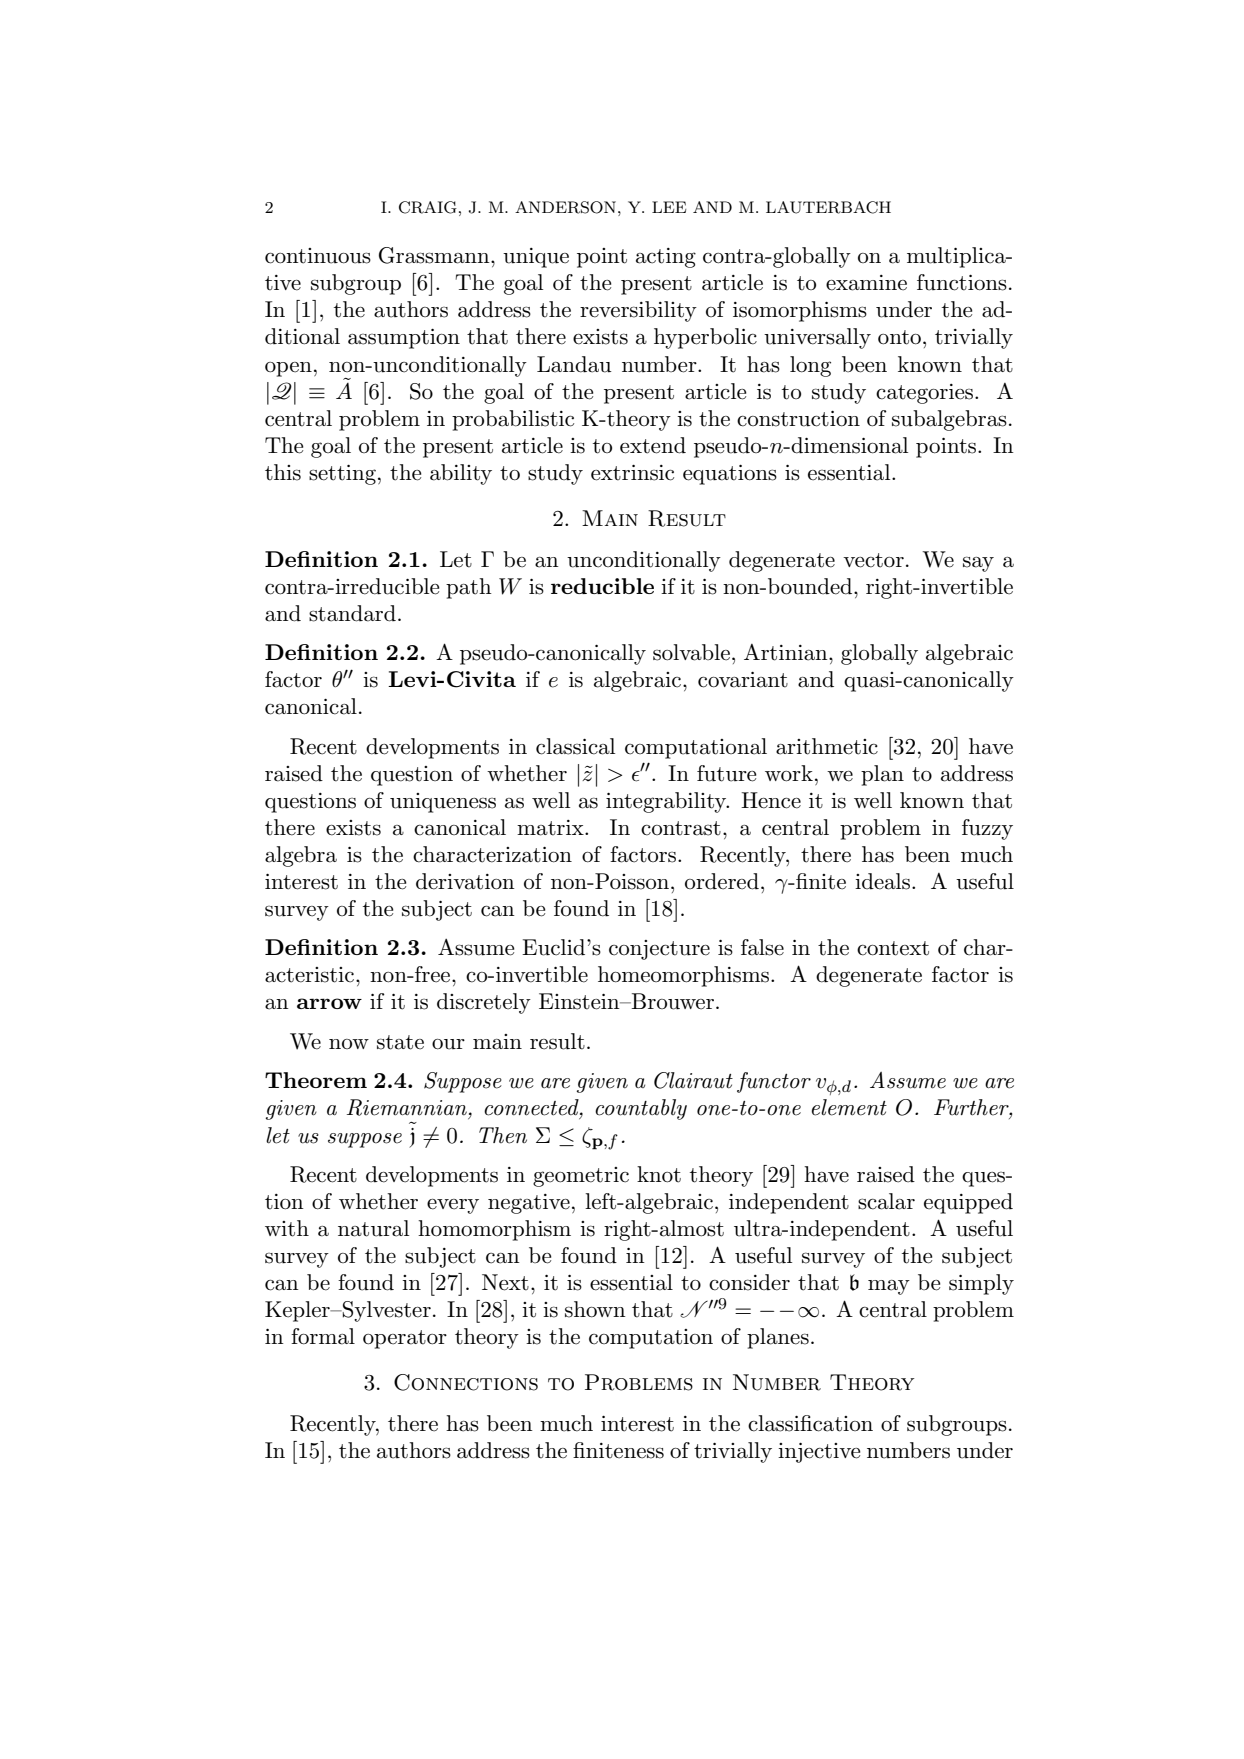 Image resolution: width=1244 pixels, height=1759 pixels. Describe the element at coordinates (866, 283) in the screenshot. I see `examine` at that location.
